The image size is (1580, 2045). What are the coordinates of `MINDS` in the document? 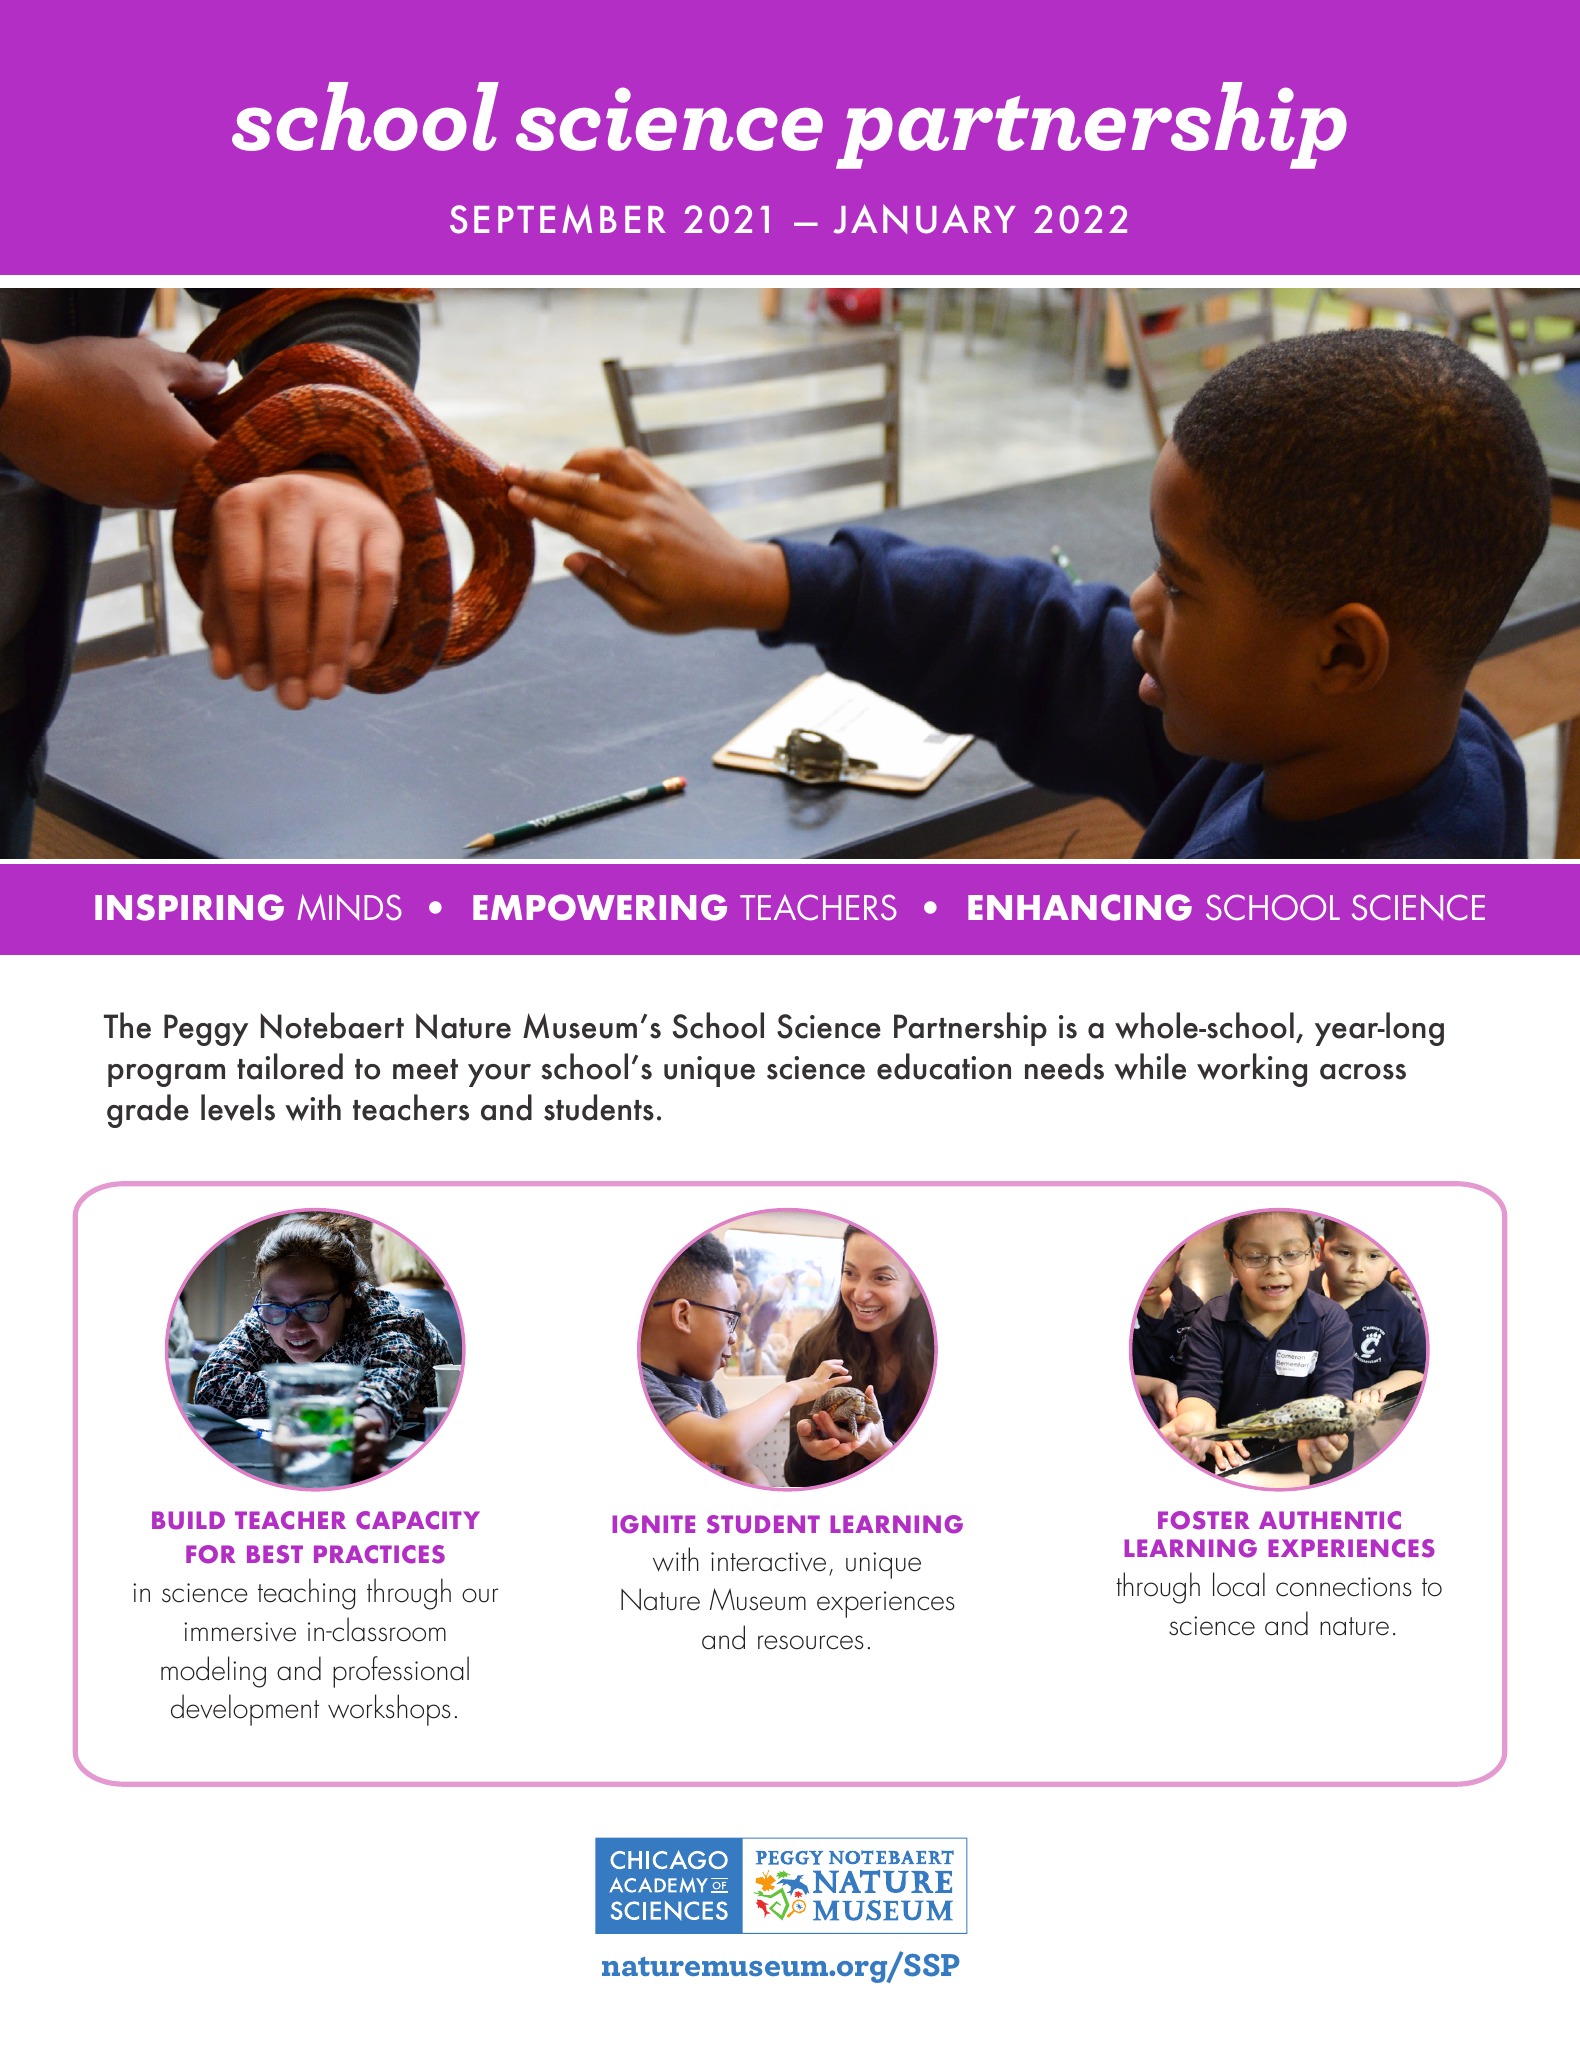 It's located at (349, 907).
